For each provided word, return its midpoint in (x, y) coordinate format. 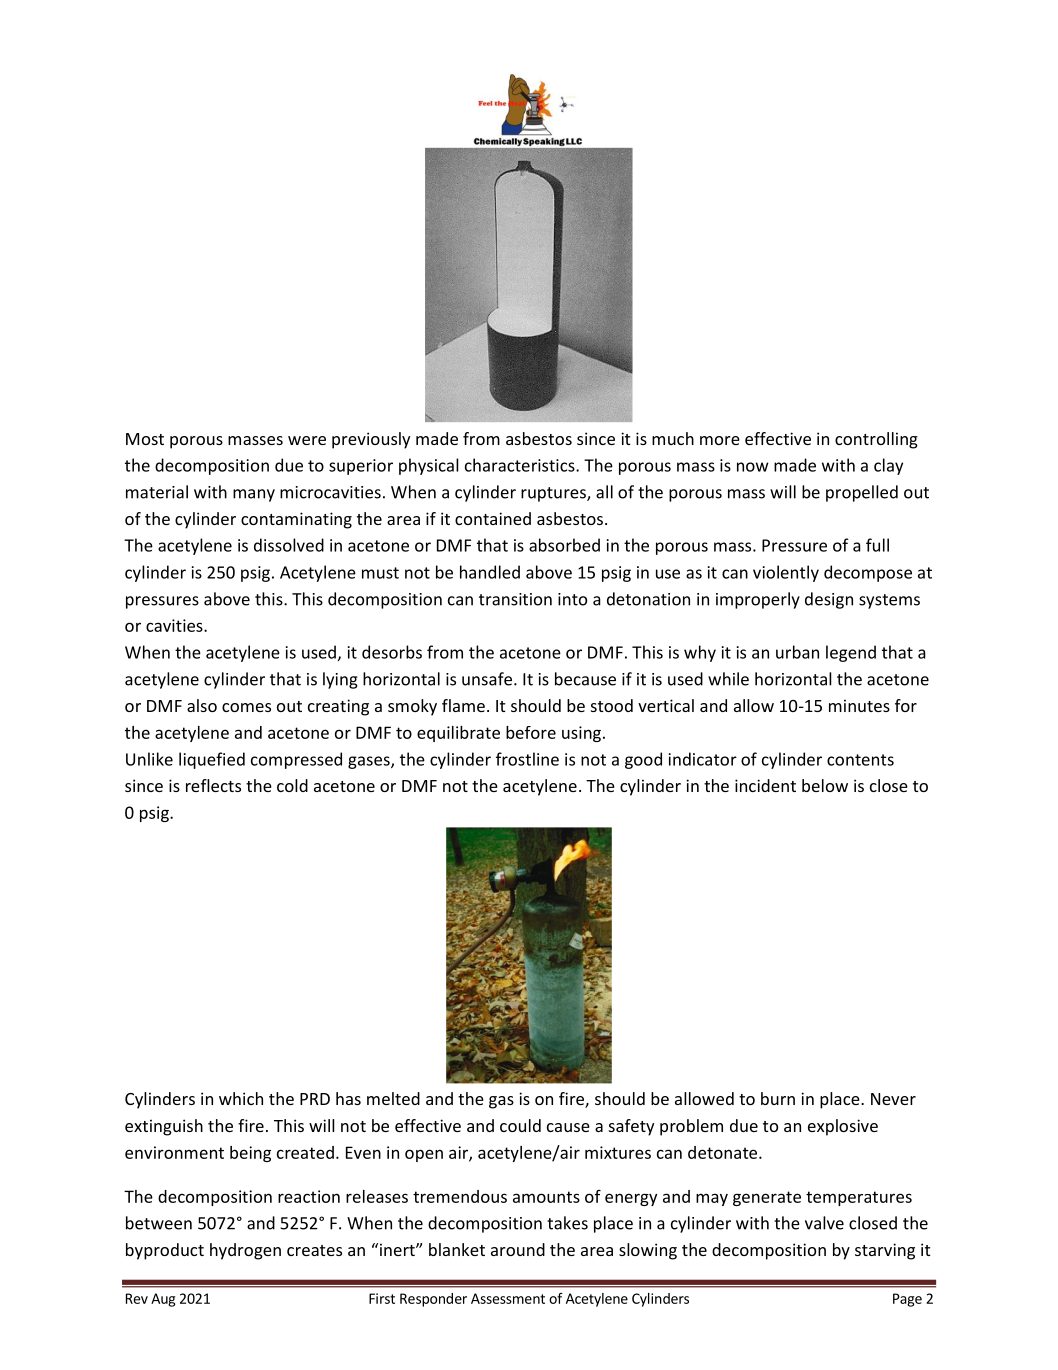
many (254, 495)
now (753, 467)
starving (885, 1251)
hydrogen (245, 1251)
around (518, 1249)
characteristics (521, 465)
